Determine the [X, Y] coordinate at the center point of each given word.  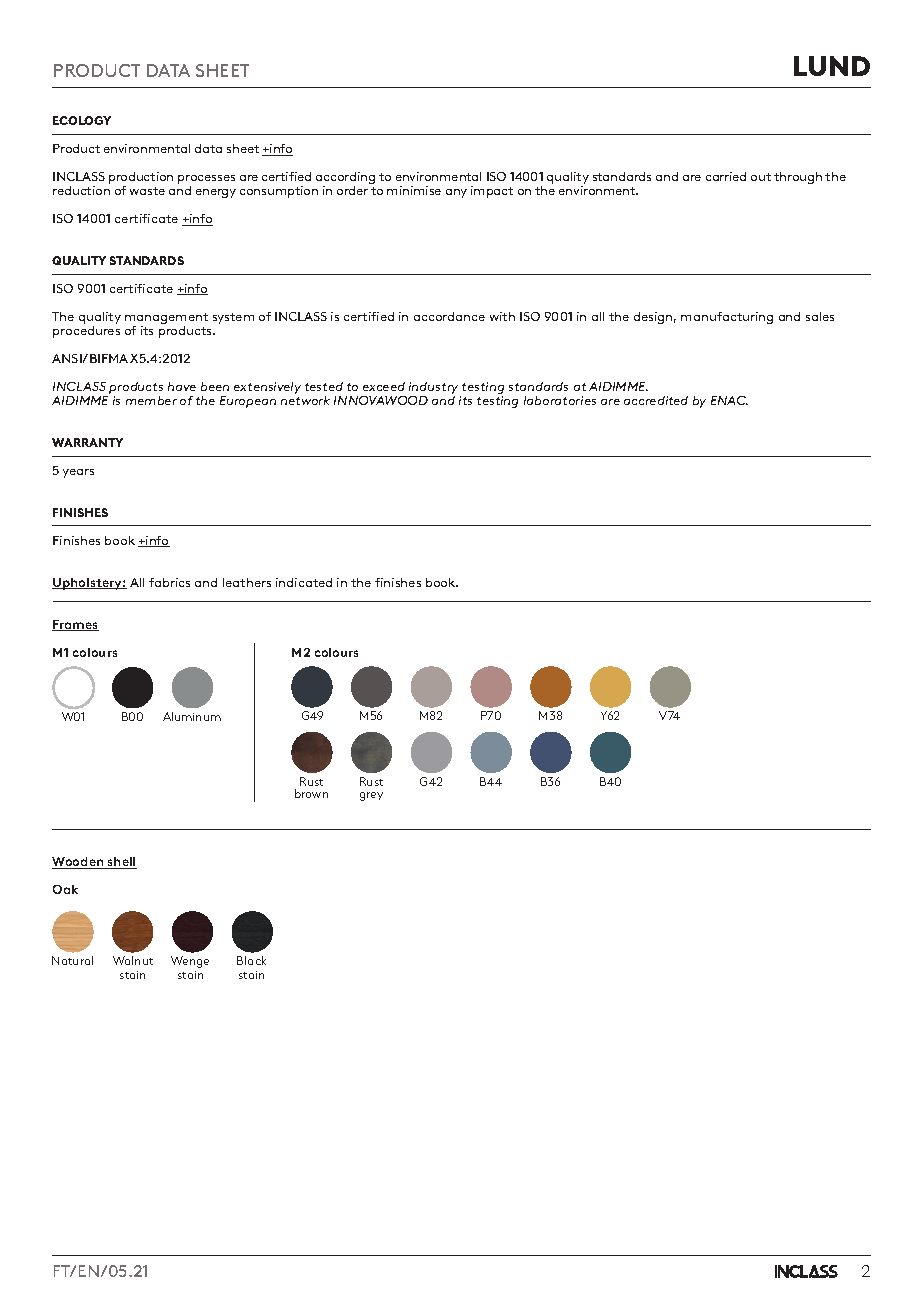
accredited [656, 400]
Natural [72, 960]
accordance [449, 316]
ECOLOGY [82, 120]
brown [311, 793]
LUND [832, 66]
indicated [304, 582]
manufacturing [727, 318]
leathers [247, 582]
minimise [414, 190]
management [166, 320]
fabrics [169, 582]
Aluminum [192, 716]
